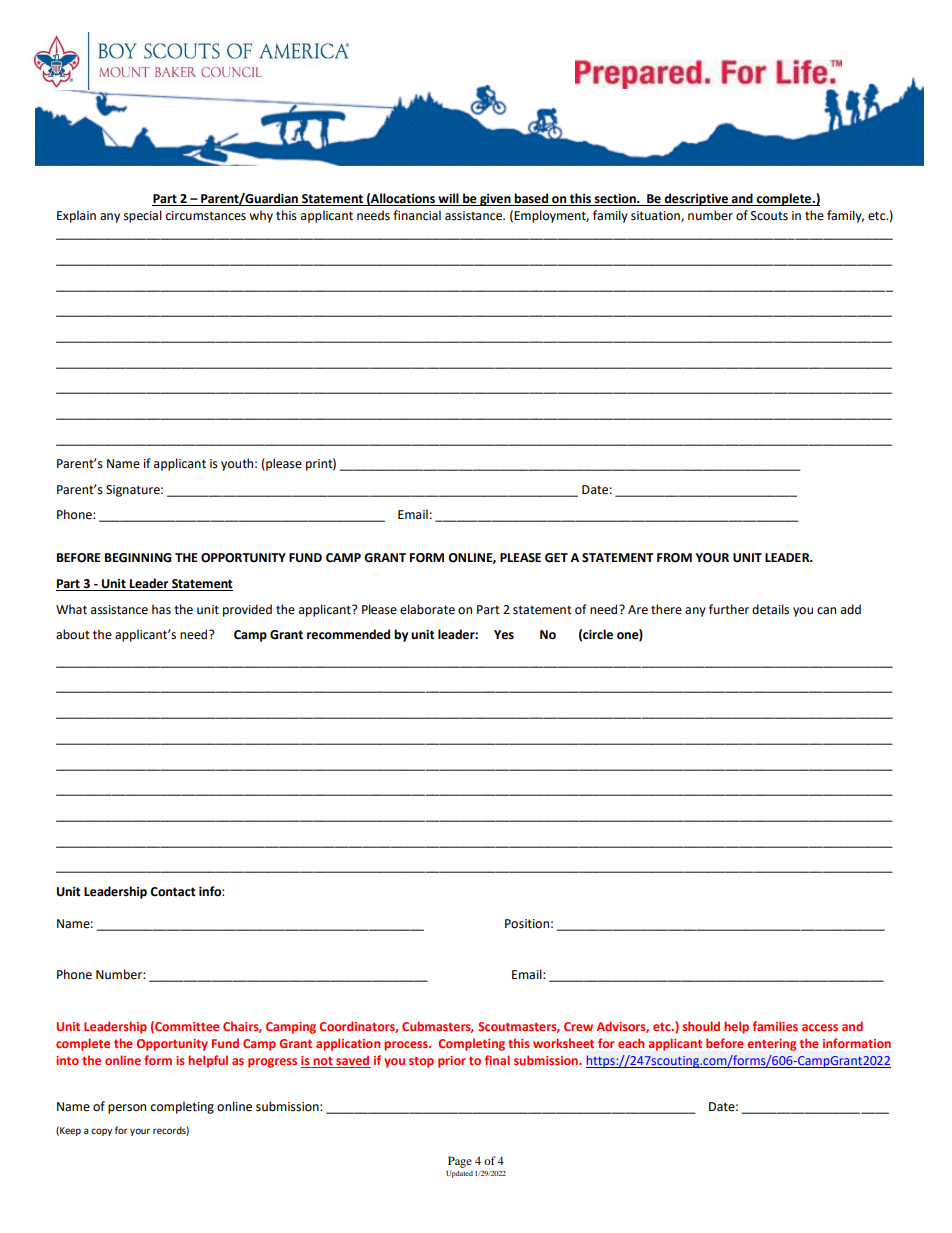  What do you see at coordinates (504, 635) in the screenshot?
I see `Yes` at bounding box center [504, 635].
